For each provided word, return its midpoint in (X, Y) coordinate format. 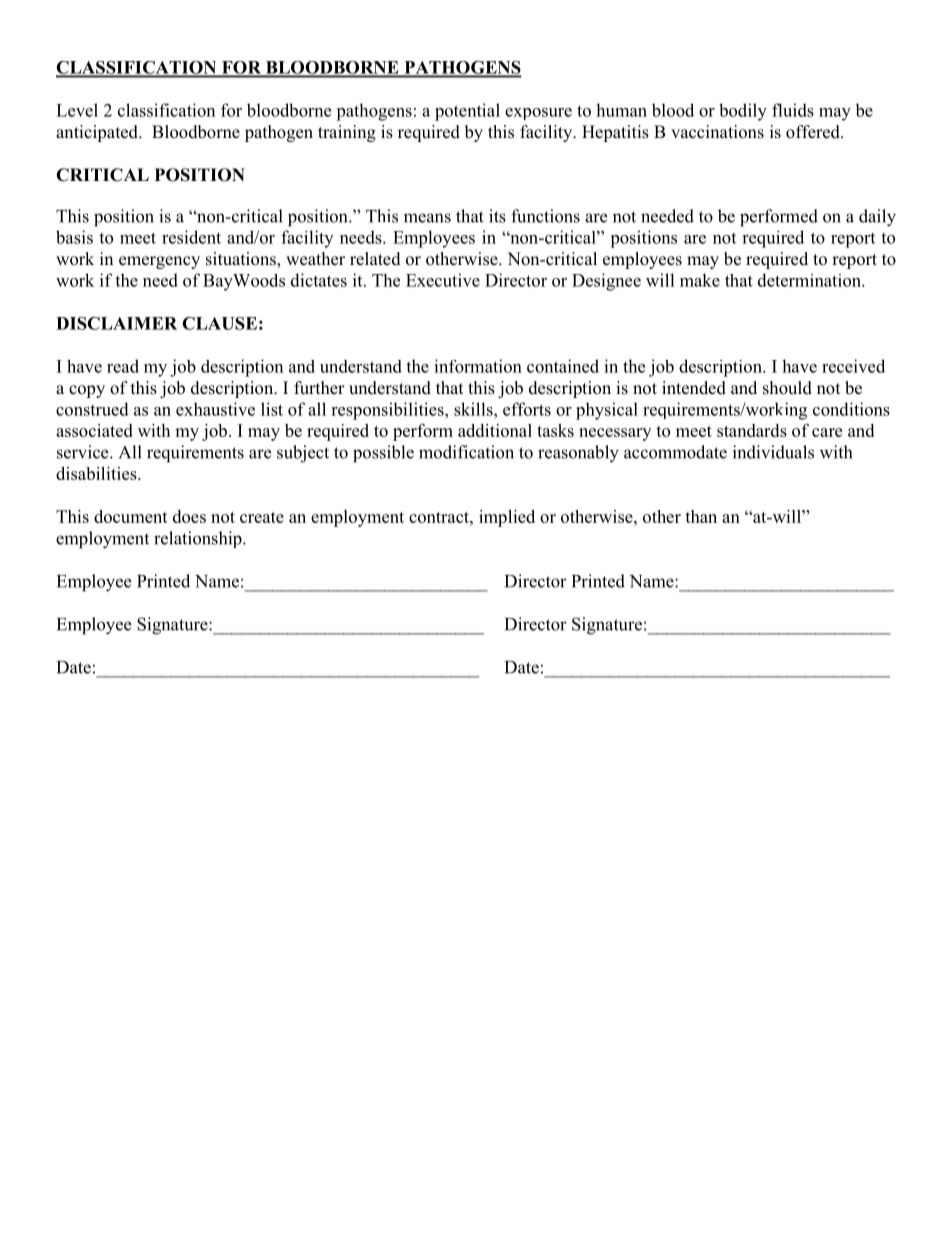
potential (467, 112)
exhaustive (215, 409)
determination (810, 280)
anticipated (98, 133)
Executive (443, 280)
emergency (159, 262)
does (189, 516)
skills (474, 409)
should (787, 388)
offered (814, 132)
